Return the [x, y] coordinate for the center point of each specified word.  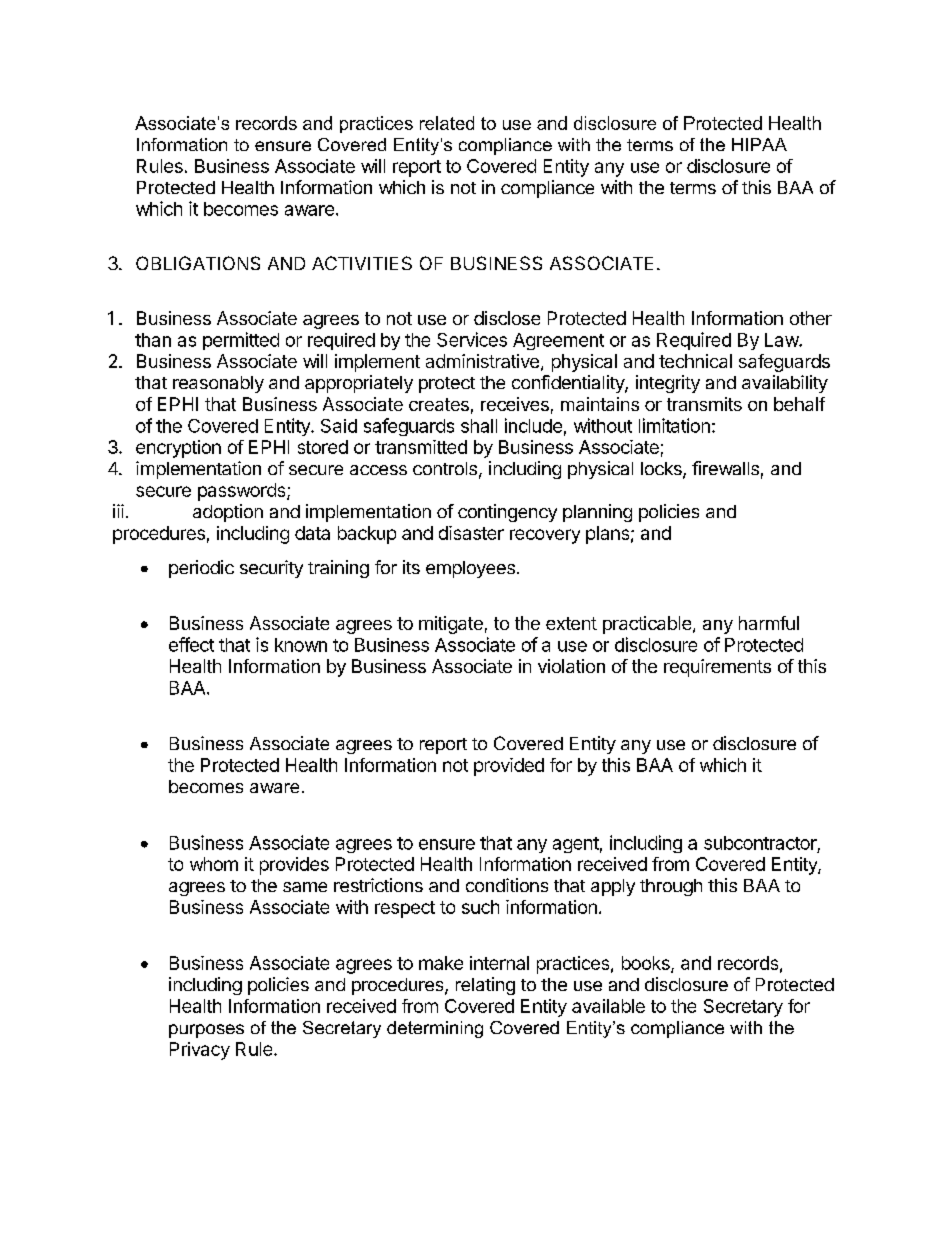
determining [435, 1029]
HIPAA [759, 144]
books [647, 964]
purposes [206, 1031]
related [447, 123]
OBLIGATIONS [198, 263]
